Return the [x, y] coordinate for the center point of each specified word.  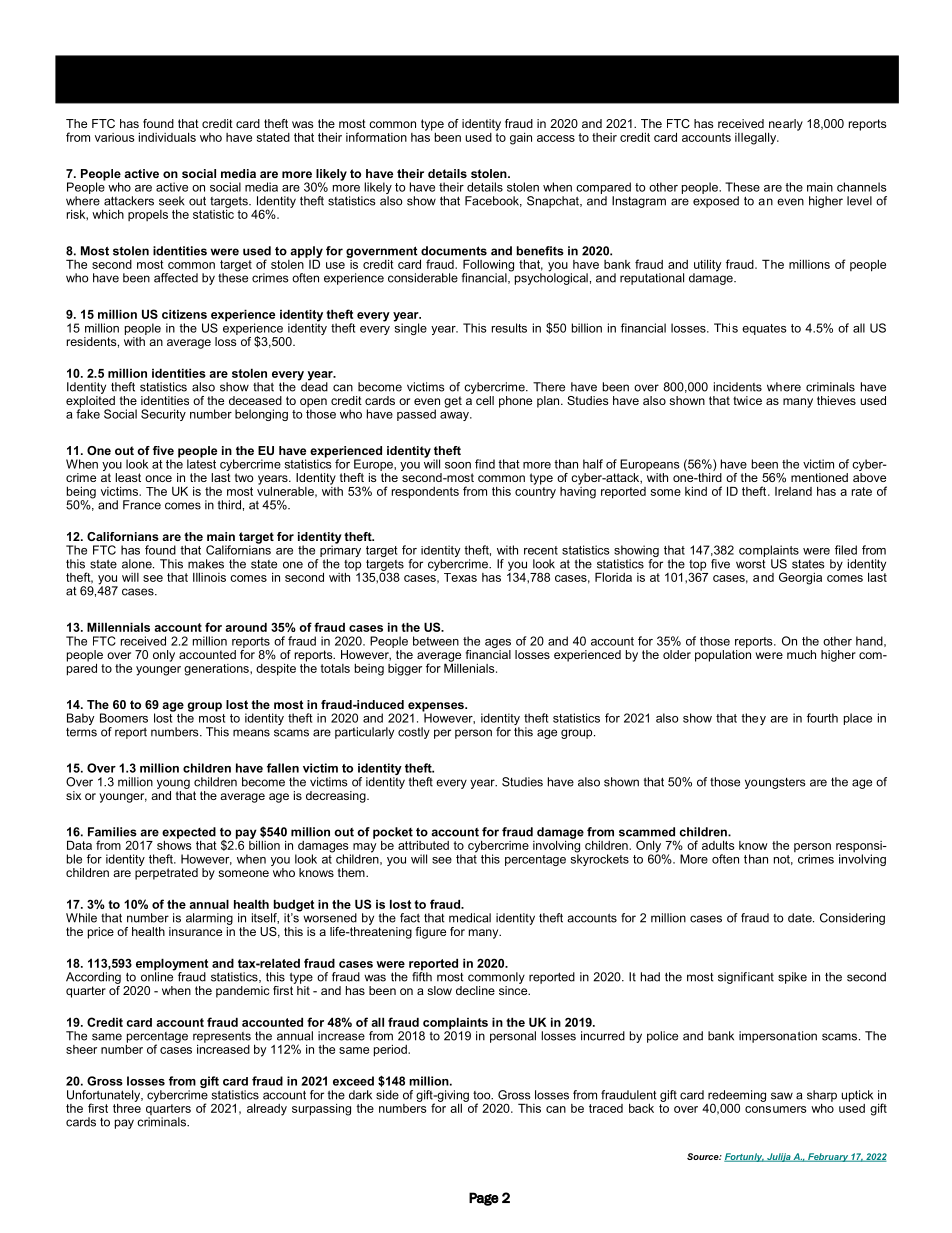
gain [521, 139]
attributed [423, 845]
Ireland [793, 491]
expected [189, 833]
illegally [757, 138]
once [158, 478]
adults [718, 845]
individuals [167, 137]
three [127, 1107]
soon [458, 465]
